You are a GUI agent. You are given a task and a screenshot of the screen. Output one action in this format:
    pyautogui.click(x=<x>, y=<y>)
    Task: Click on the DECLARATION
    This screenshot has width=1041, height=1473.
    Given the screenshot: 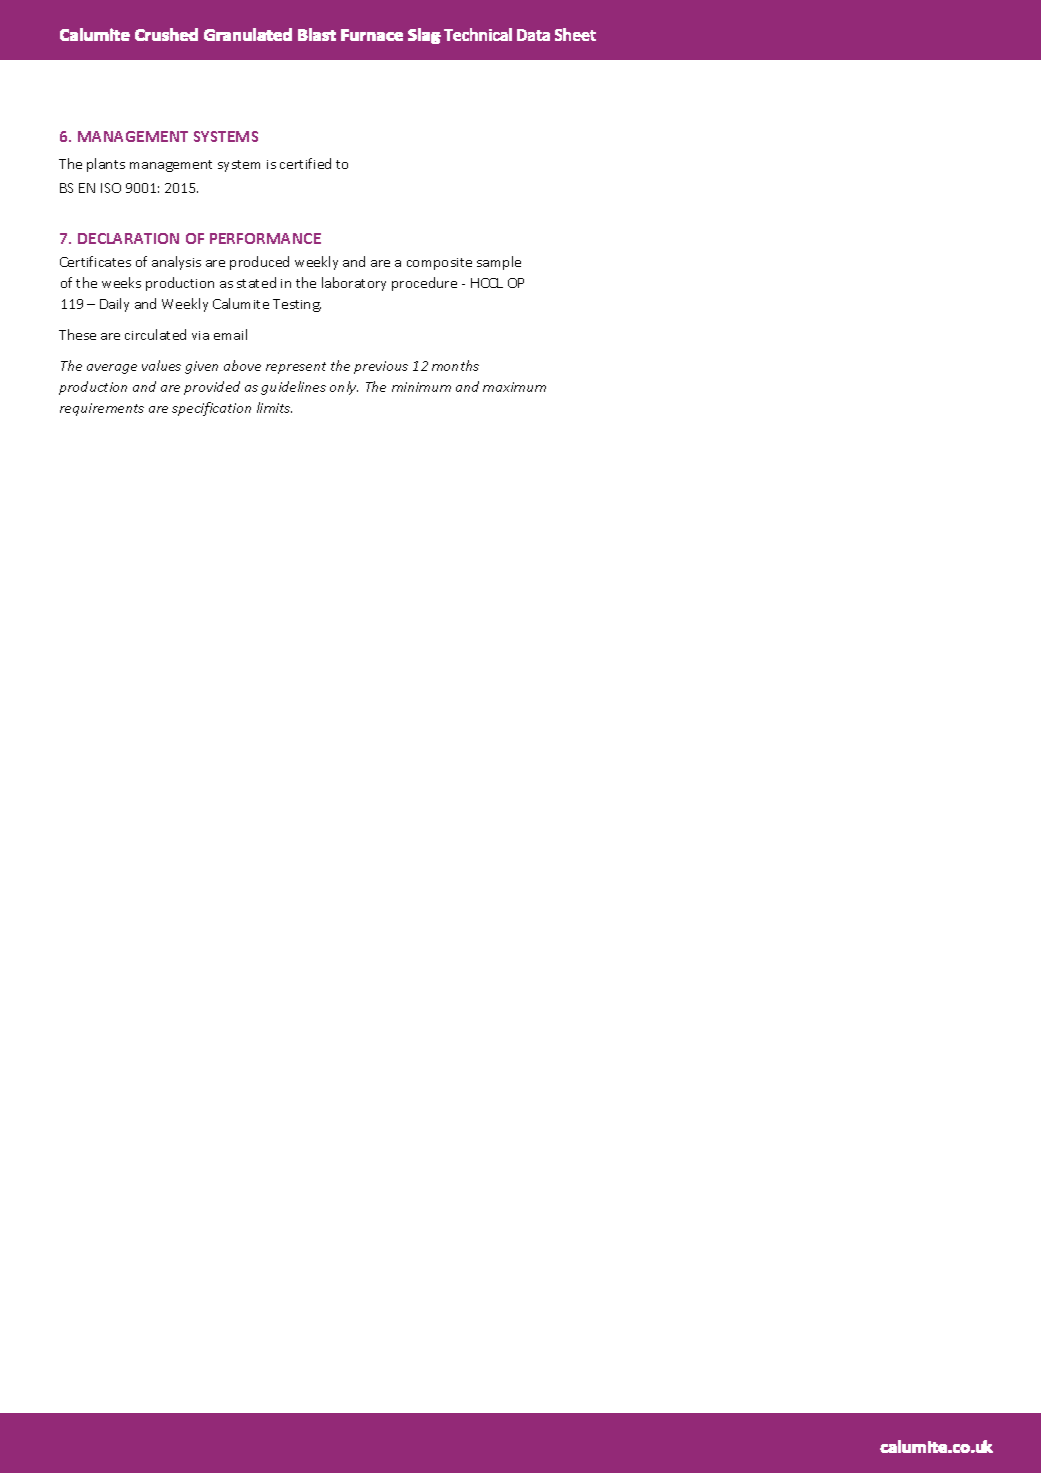 What is the action you would take?
    pyautogui.click(x=128, y=238)
